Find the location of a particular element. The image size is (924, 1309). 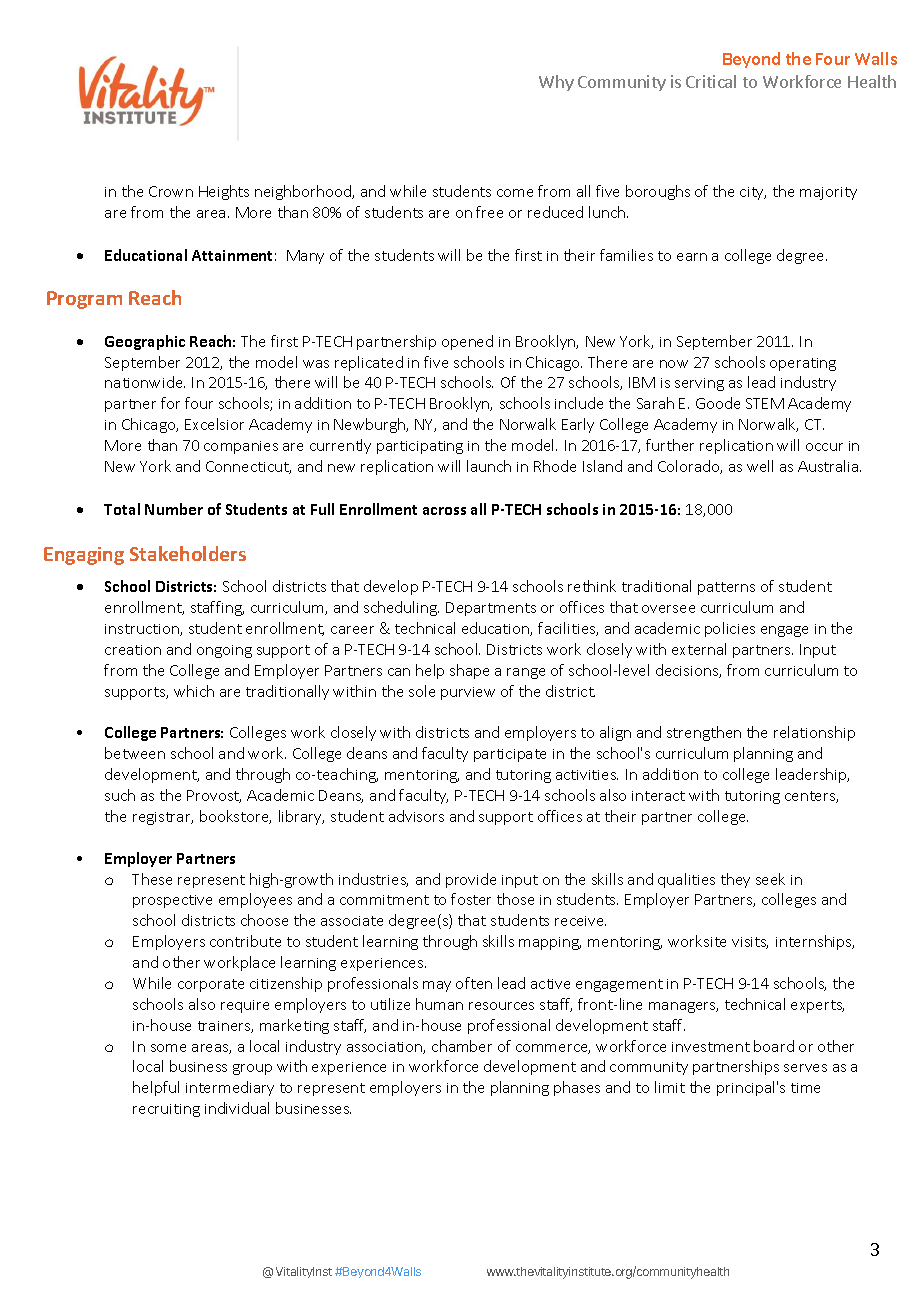

participate is located at coordinates (510, 755).
